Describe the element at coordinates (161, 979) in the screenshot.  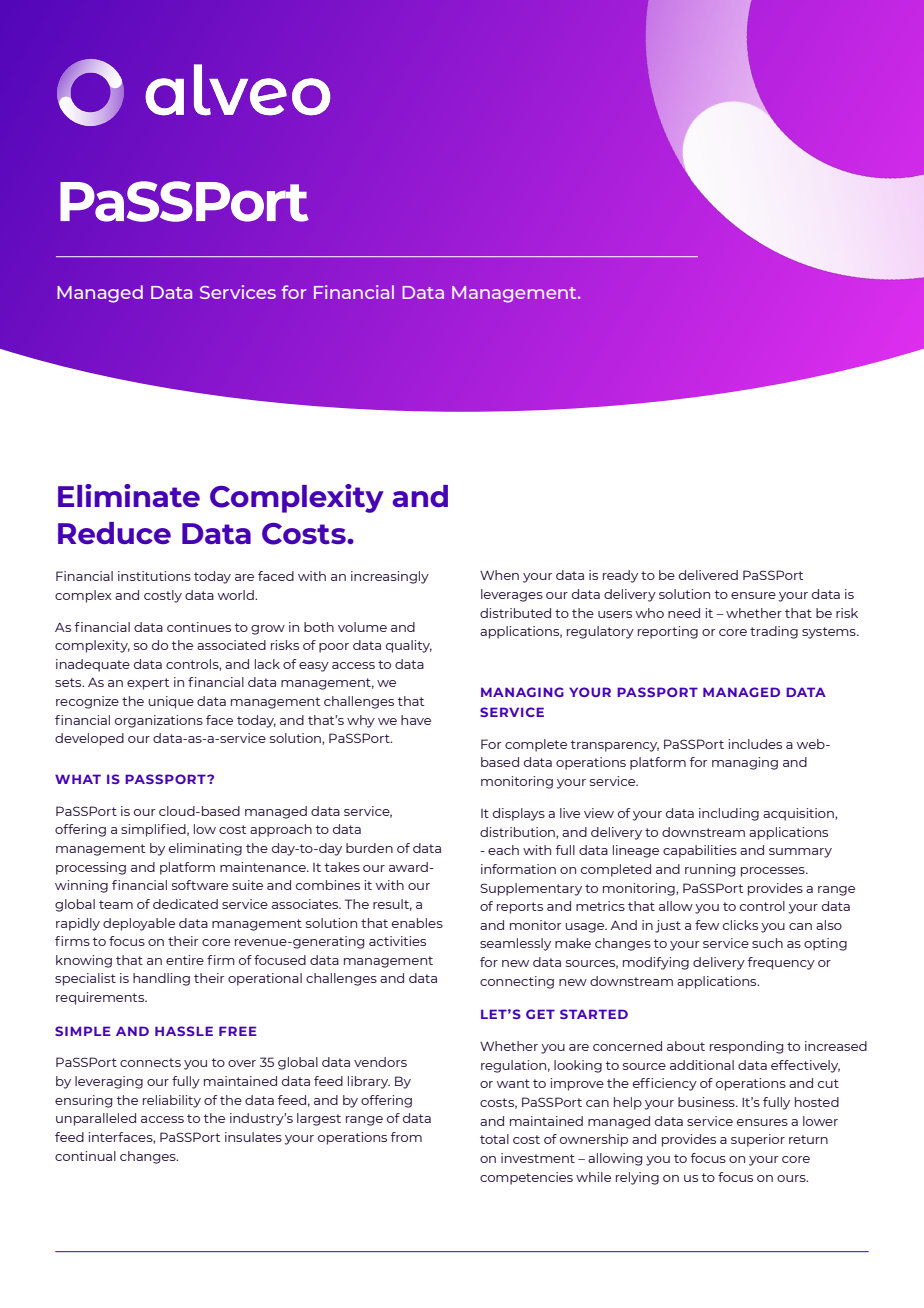
I see `handling` at that location.
